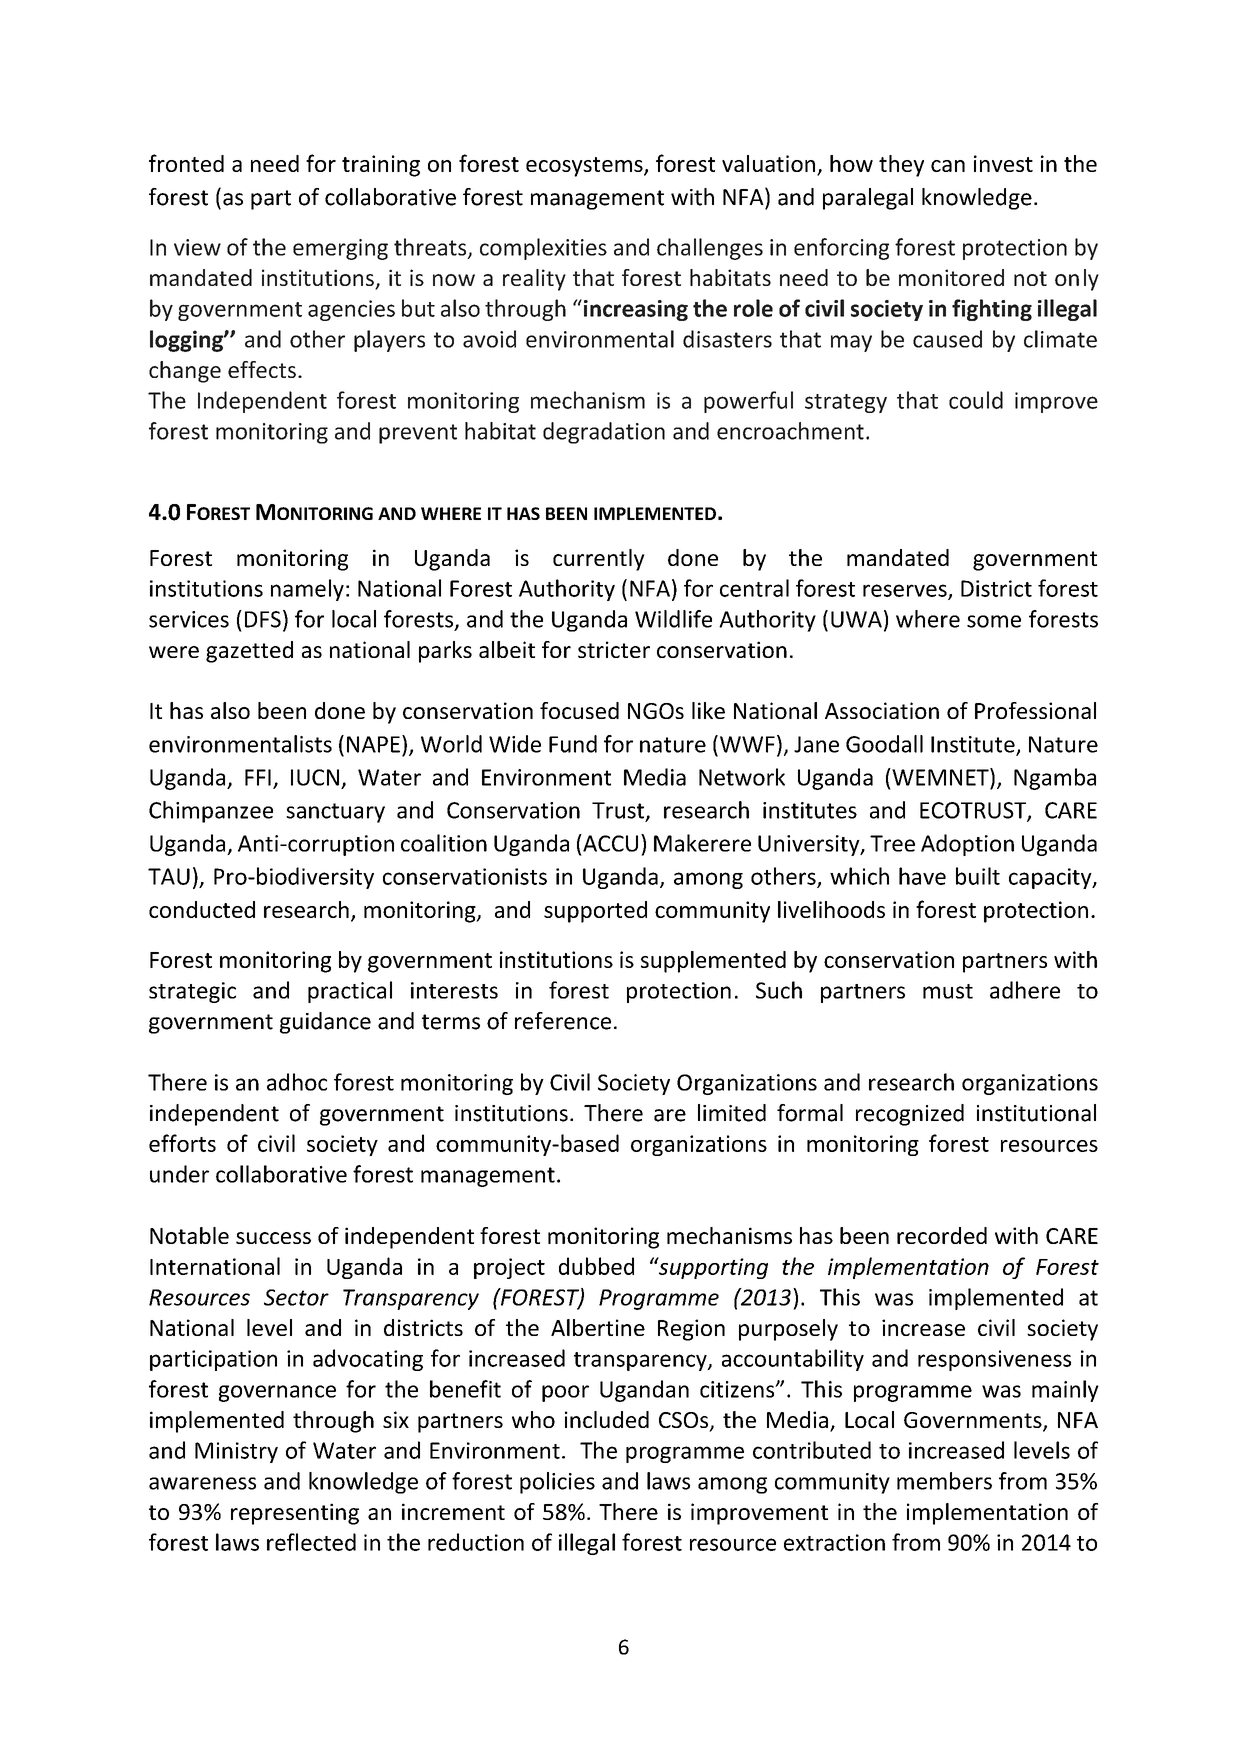 The height and width of the document is (1763, 1247). I want to click on recorded, so click(942, 1235).
